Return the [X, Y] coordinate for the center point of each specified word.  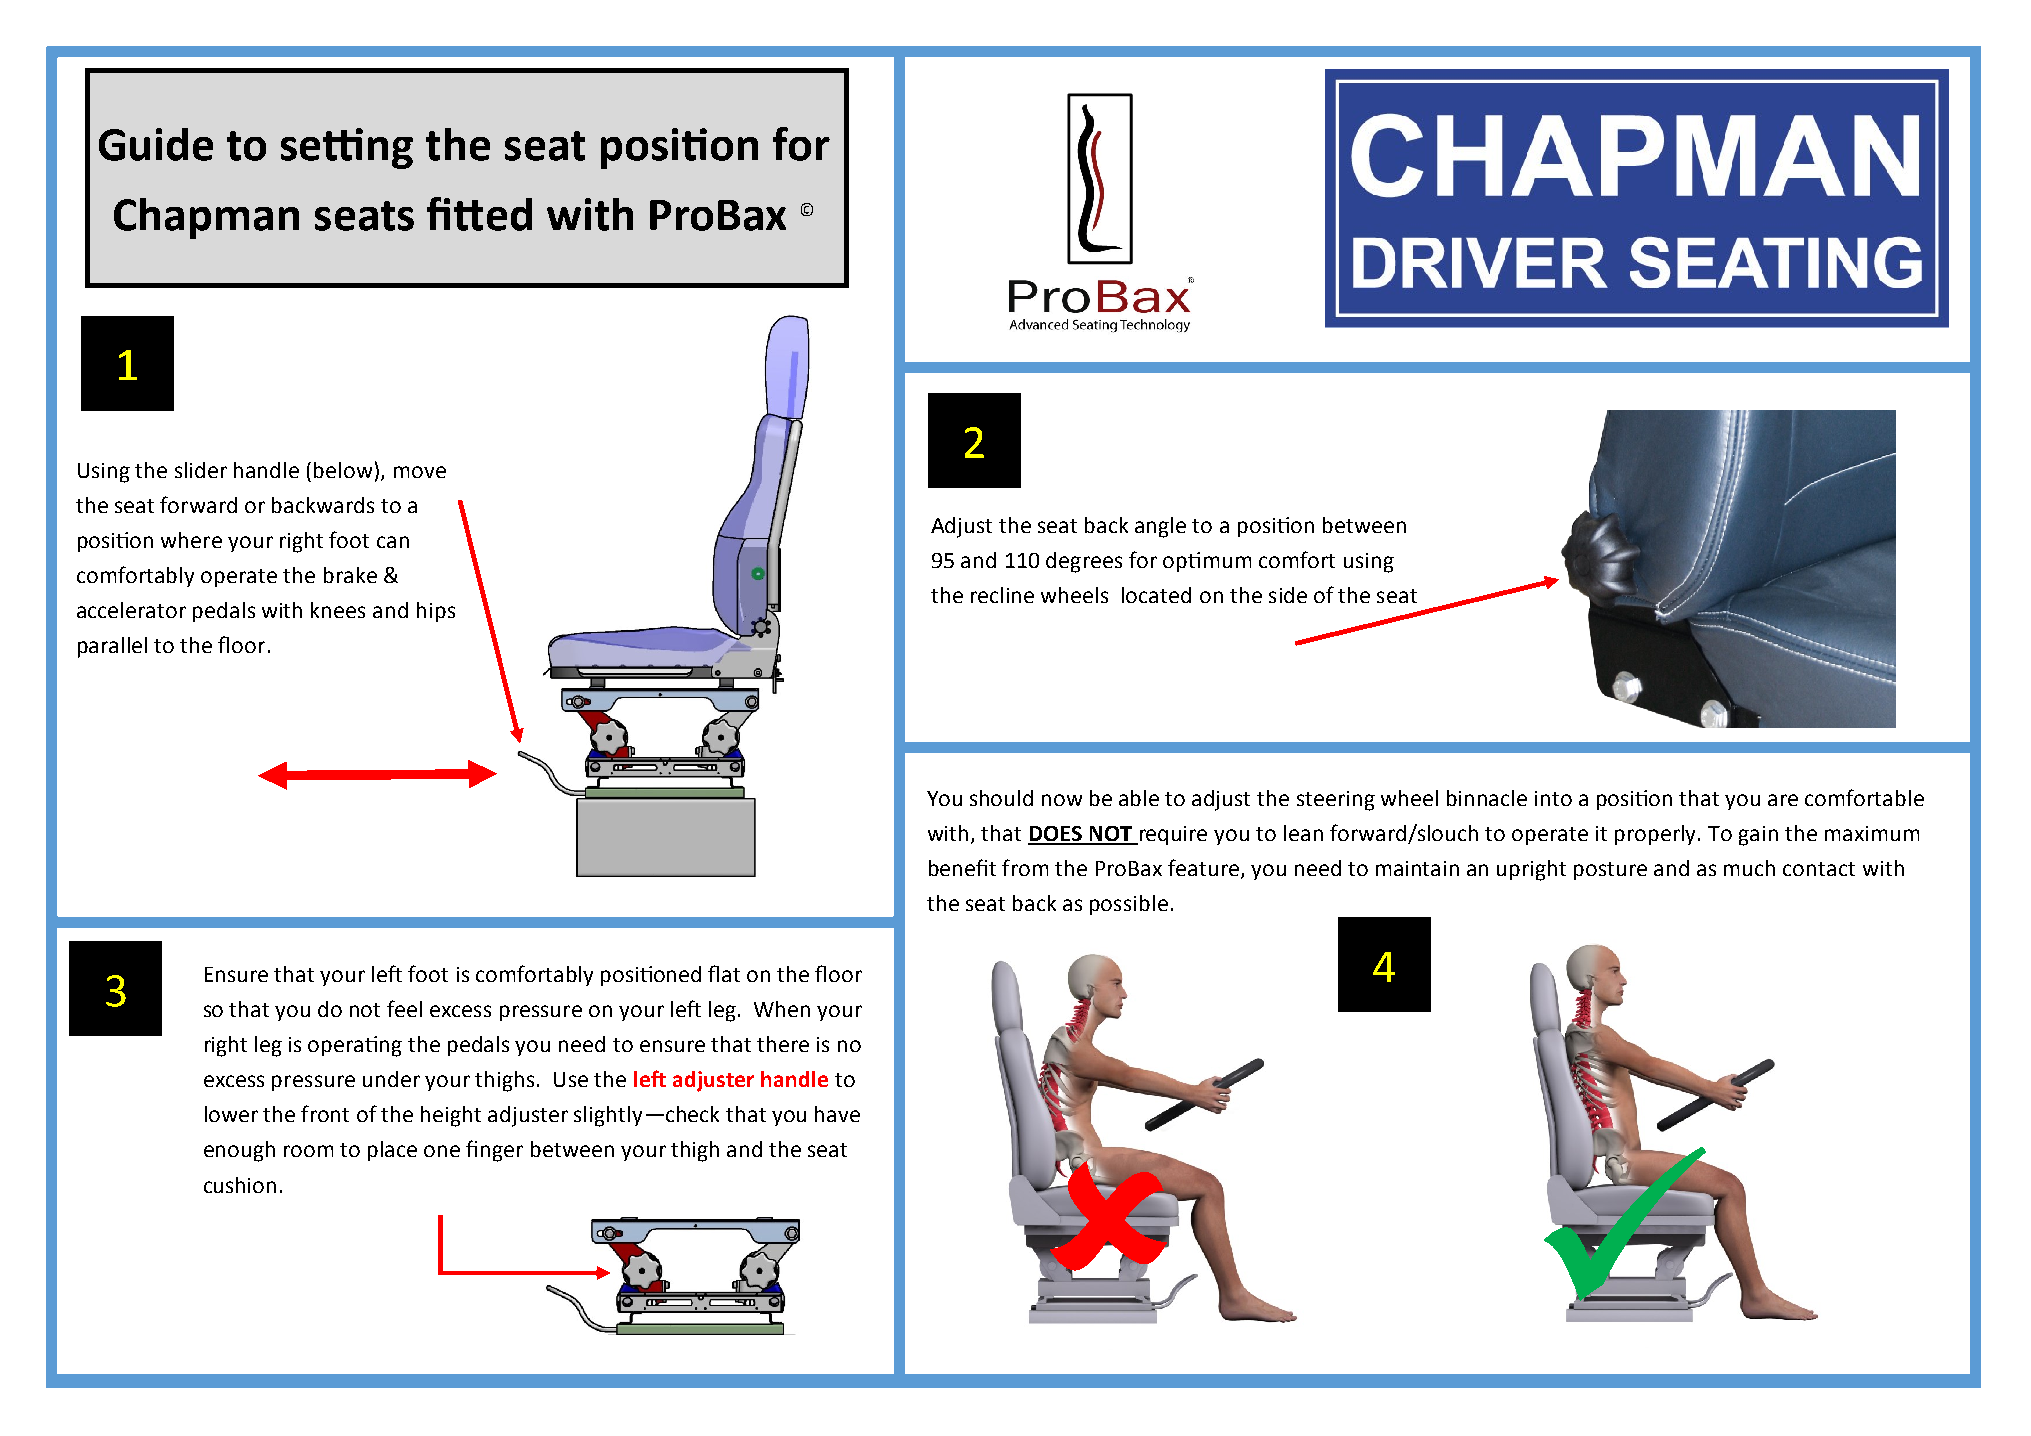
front [325, 1113]
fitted [479, 214]
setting [347, 148]
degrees [1084, 562]
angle [1160, 527]
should [1001, 798]
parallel [112, 647]
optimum [1207, 562]
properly [1657, 835]
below [343, 470]
